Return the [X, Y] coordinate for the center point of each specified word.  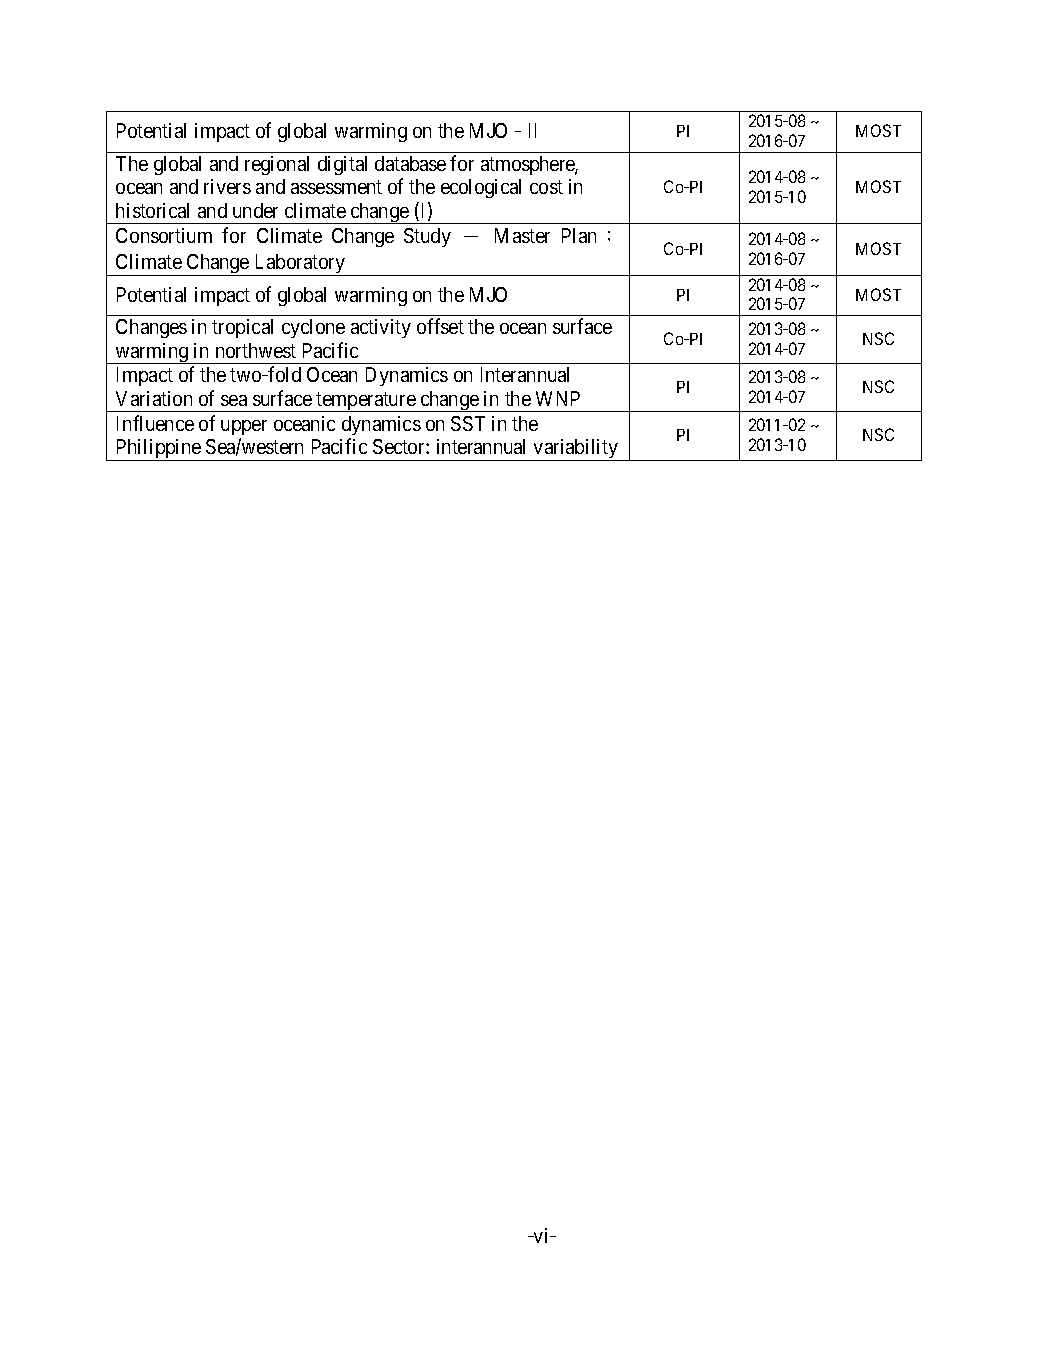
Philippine [158, 450]
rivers [227, 186]
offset [440, 326]
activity [381, 328]
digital [342, 165]
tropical [242, 328]
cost [546, 187]
